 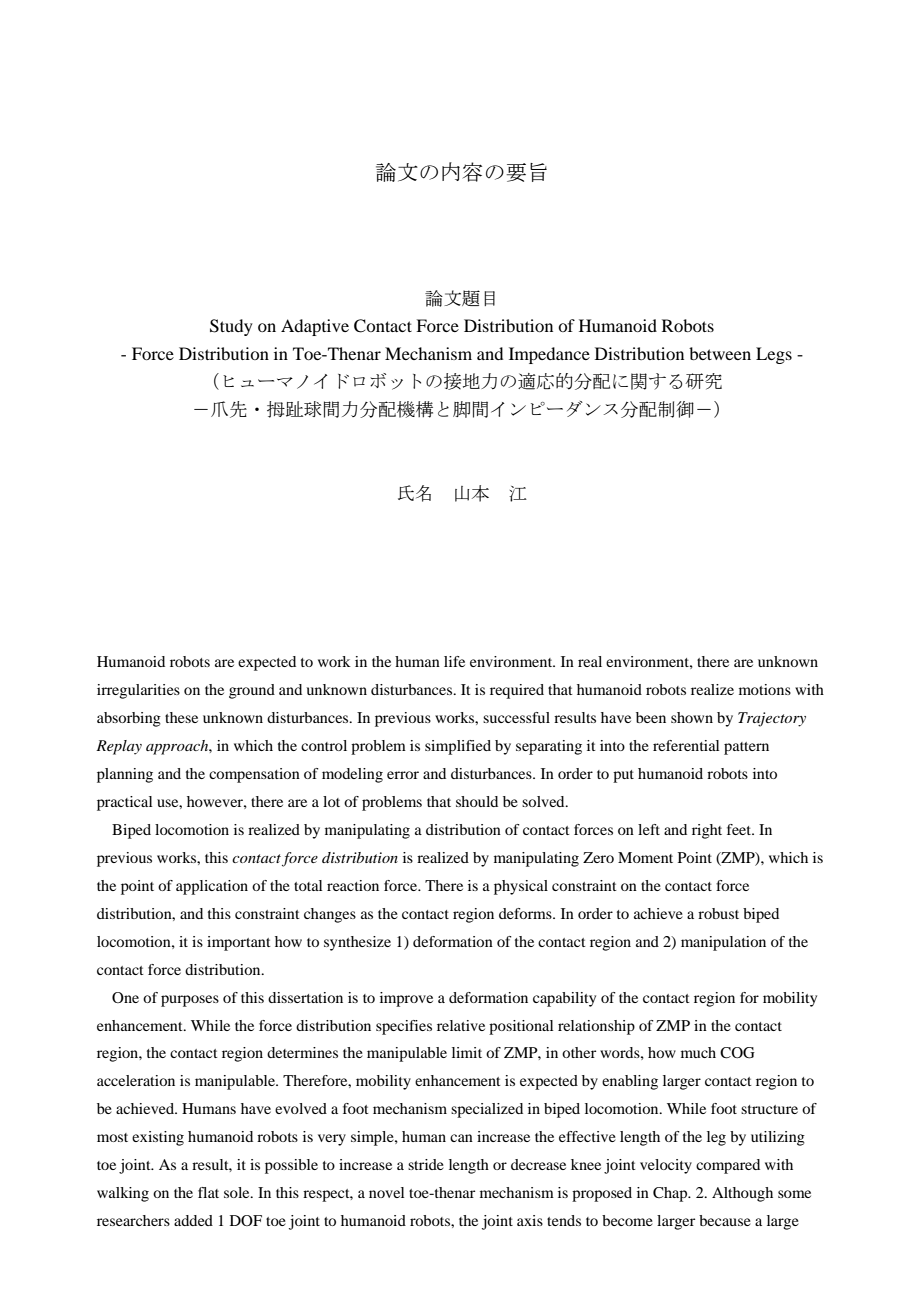 I want to click on life, so click(x=454, y=661).
